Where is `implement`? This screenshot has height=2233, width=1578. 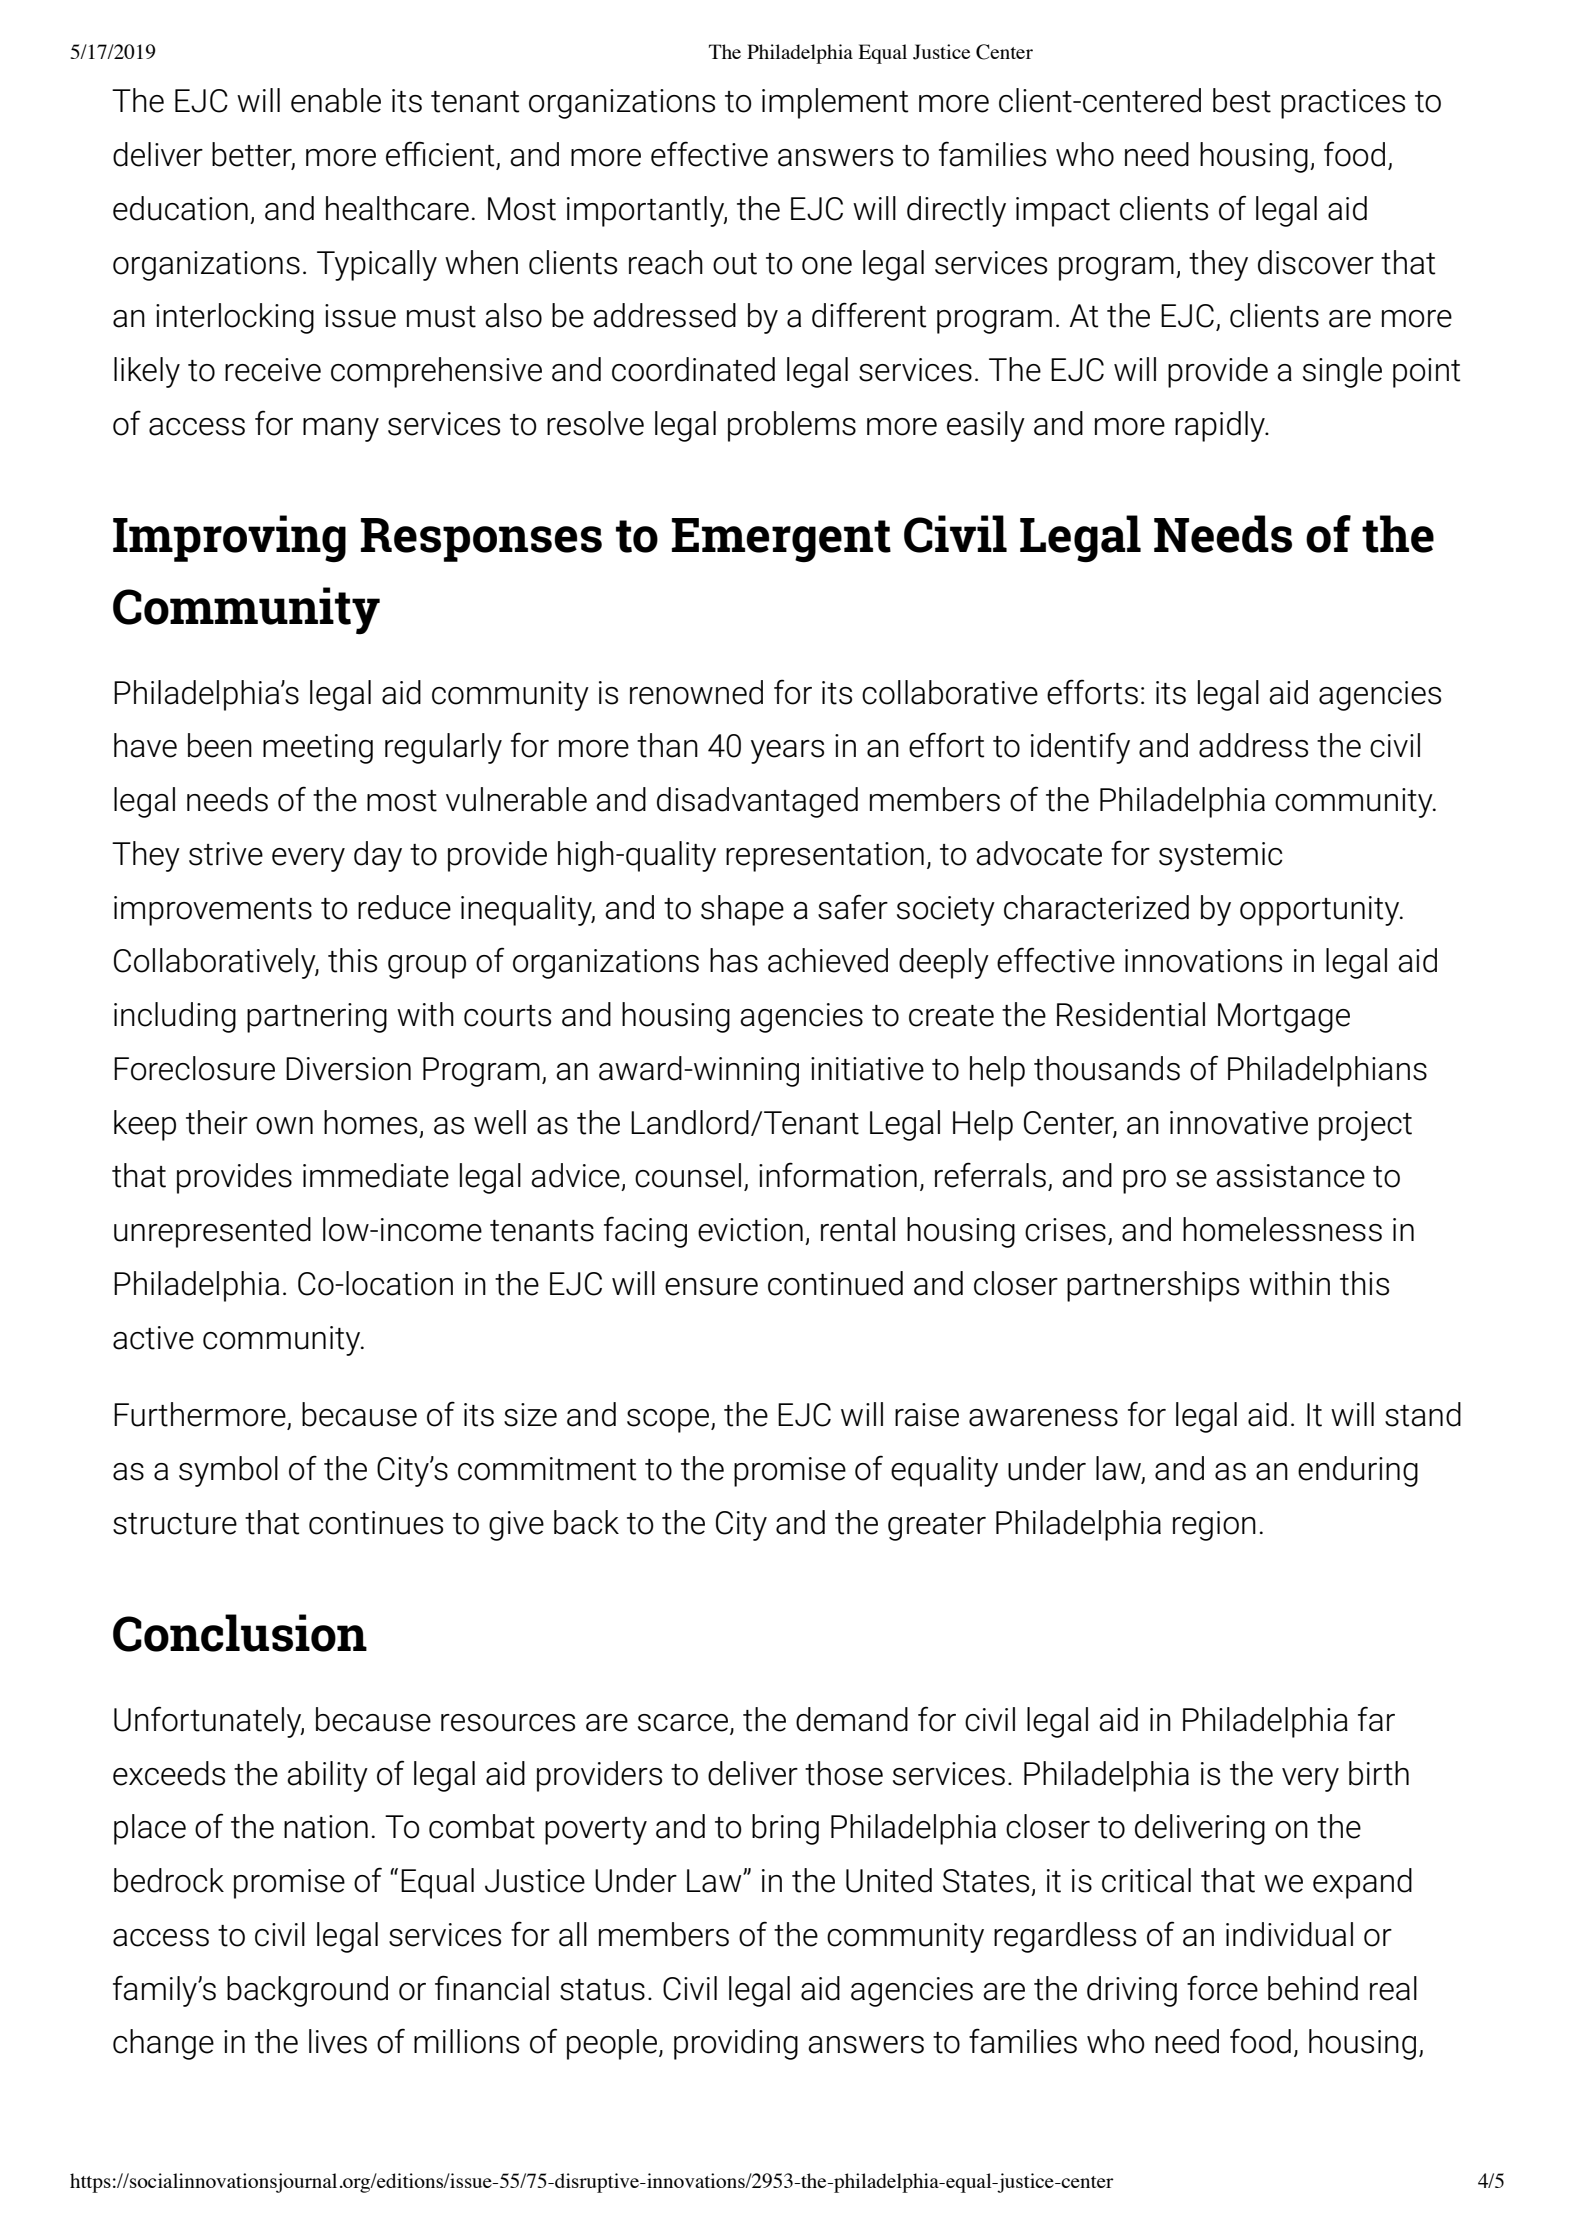
implement is located at coordinates (835, 103).
